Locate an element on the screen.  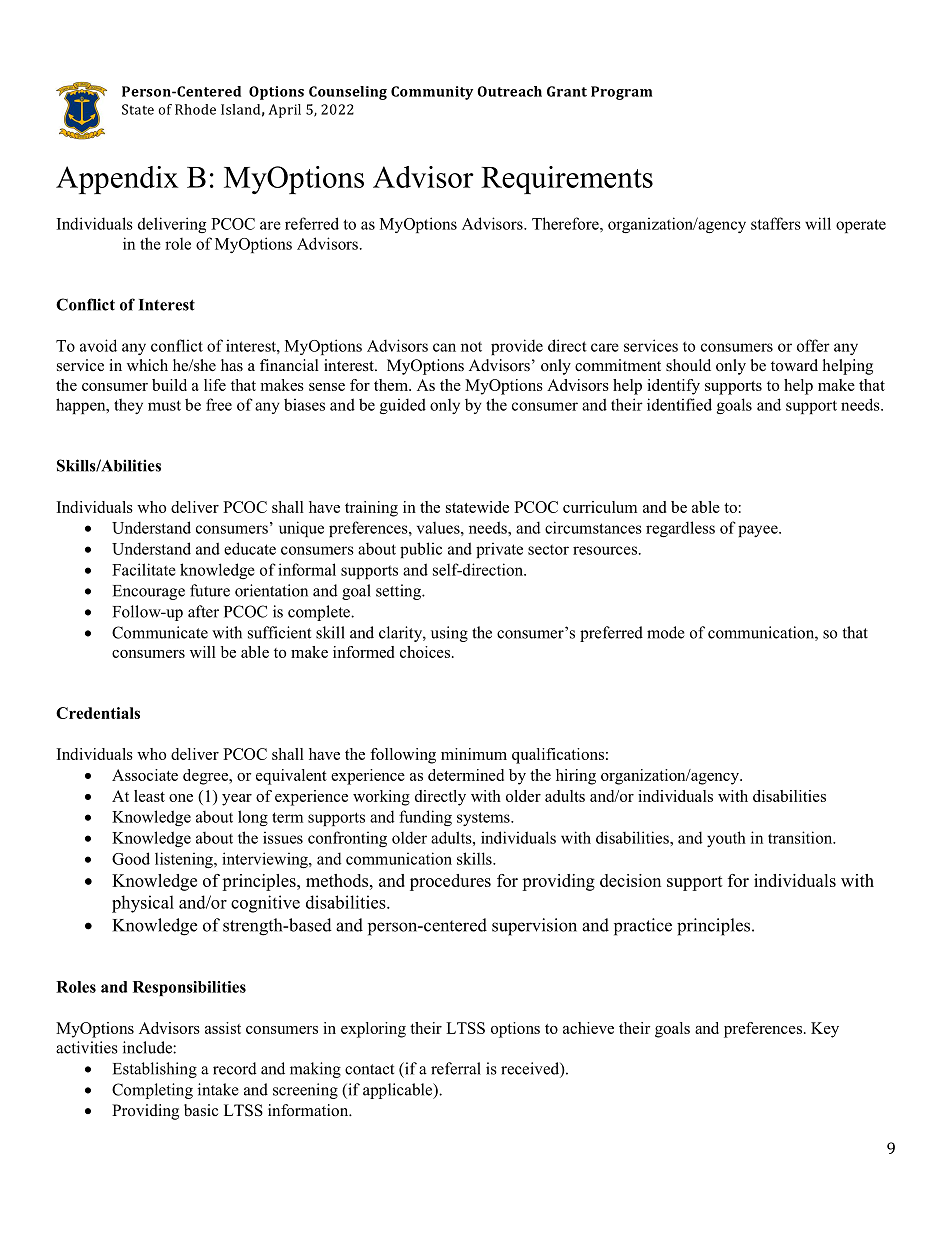
using is located at coordinates (449, 634).
